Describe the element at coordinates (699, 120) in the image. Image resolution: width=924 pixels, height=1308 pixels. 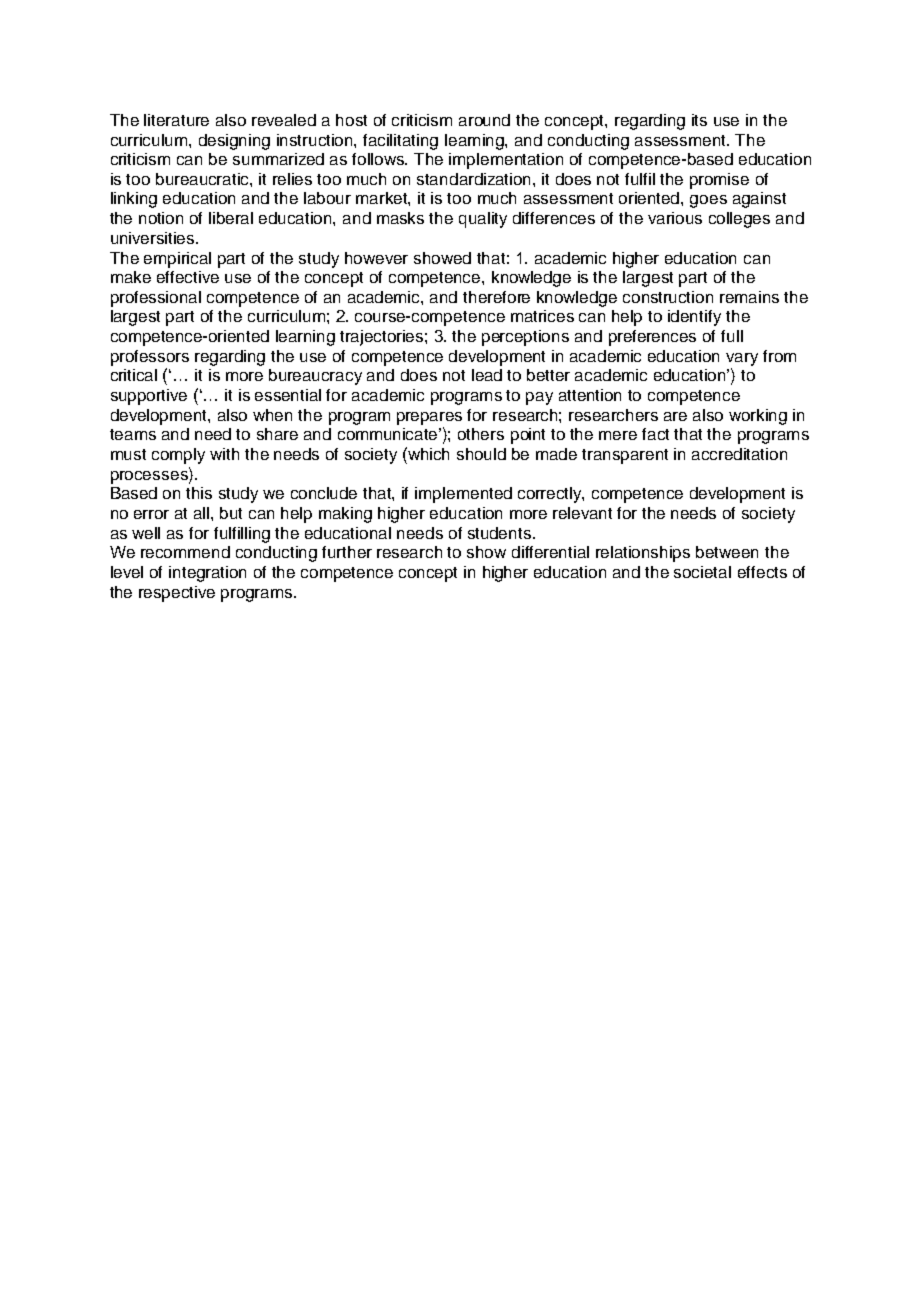
I see `its` at that location.
